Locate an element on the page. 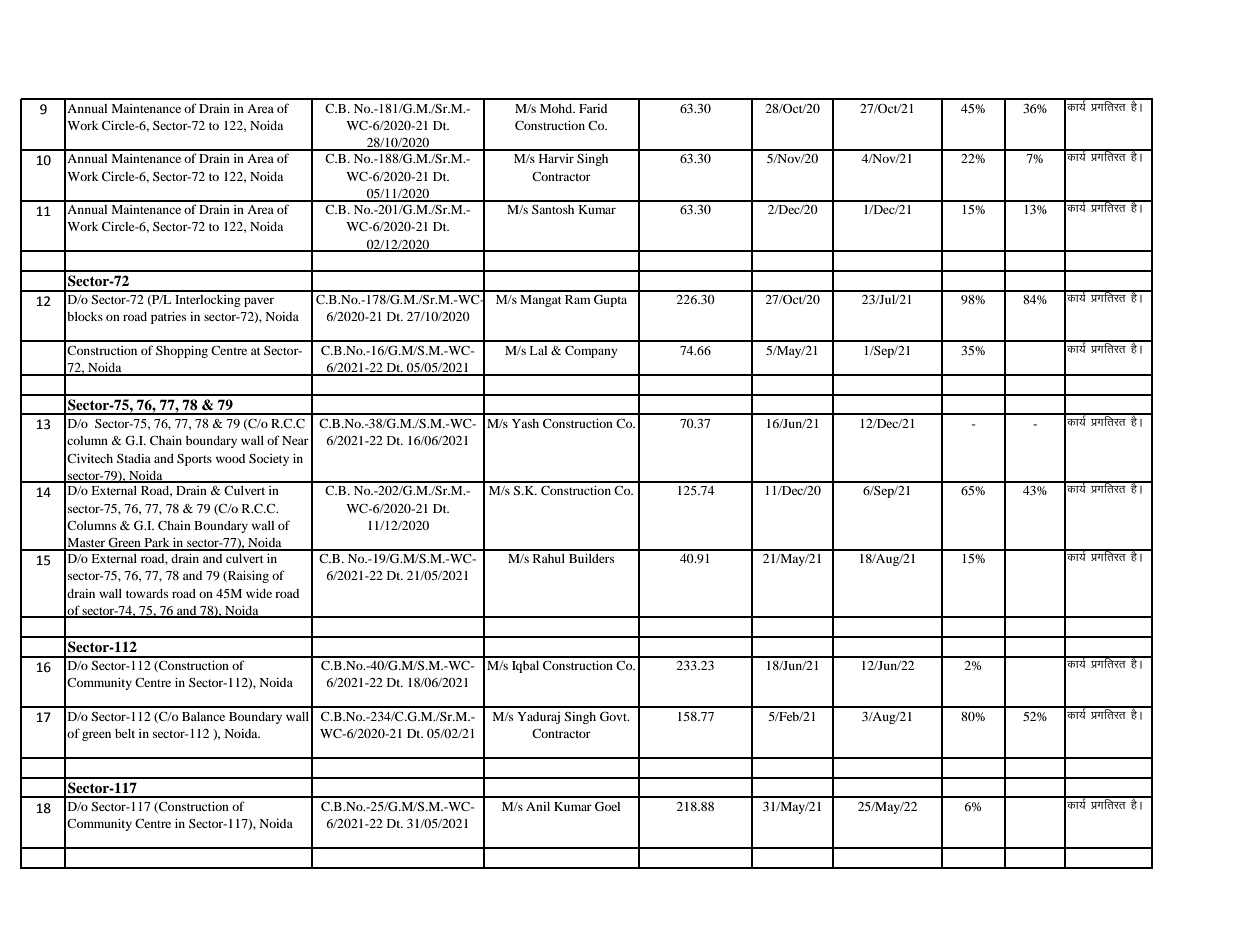 The image size is (1233, 952). Park is located at coordinates (157, 544).
